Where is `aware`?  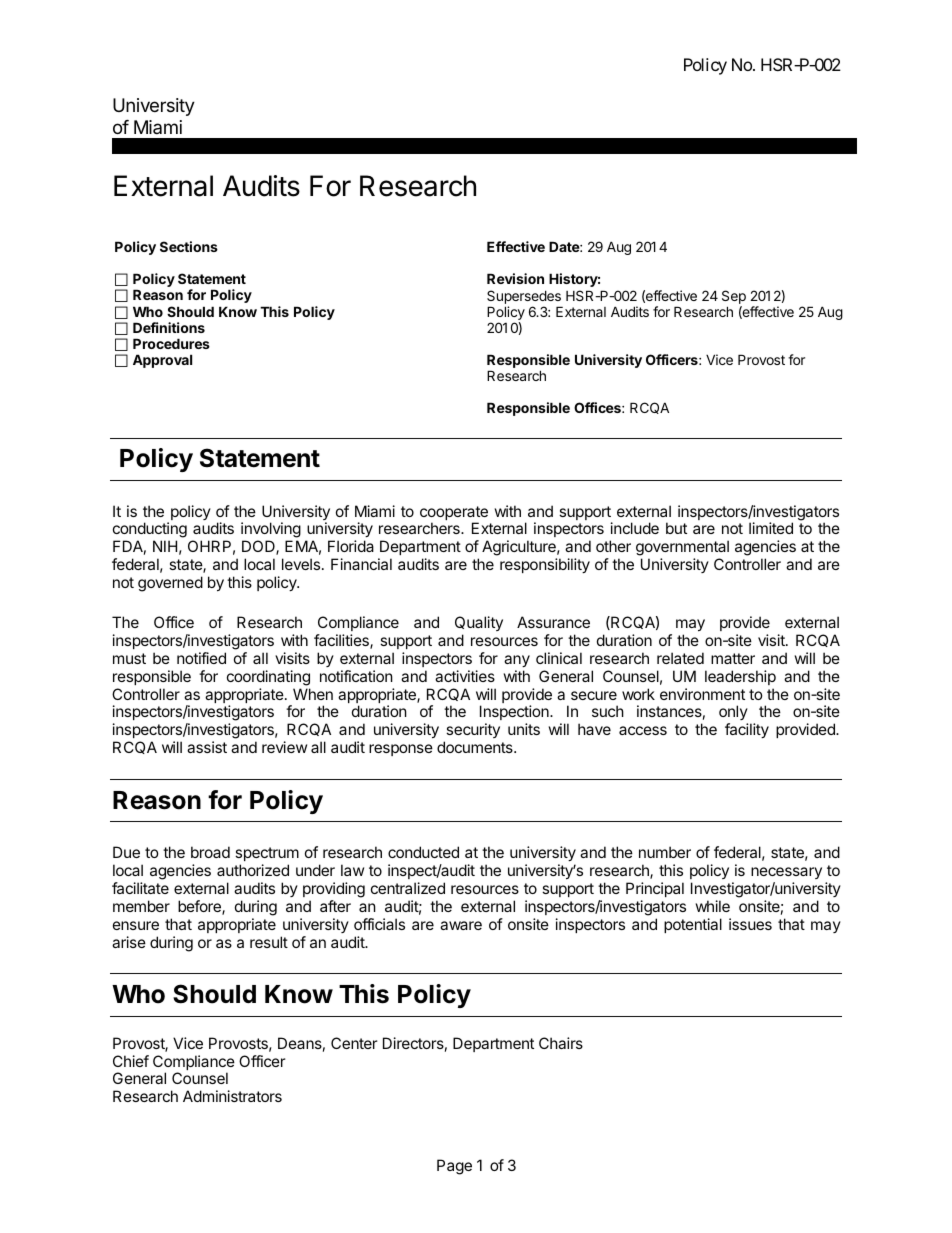
aware is located at coordinates (461, 925).
